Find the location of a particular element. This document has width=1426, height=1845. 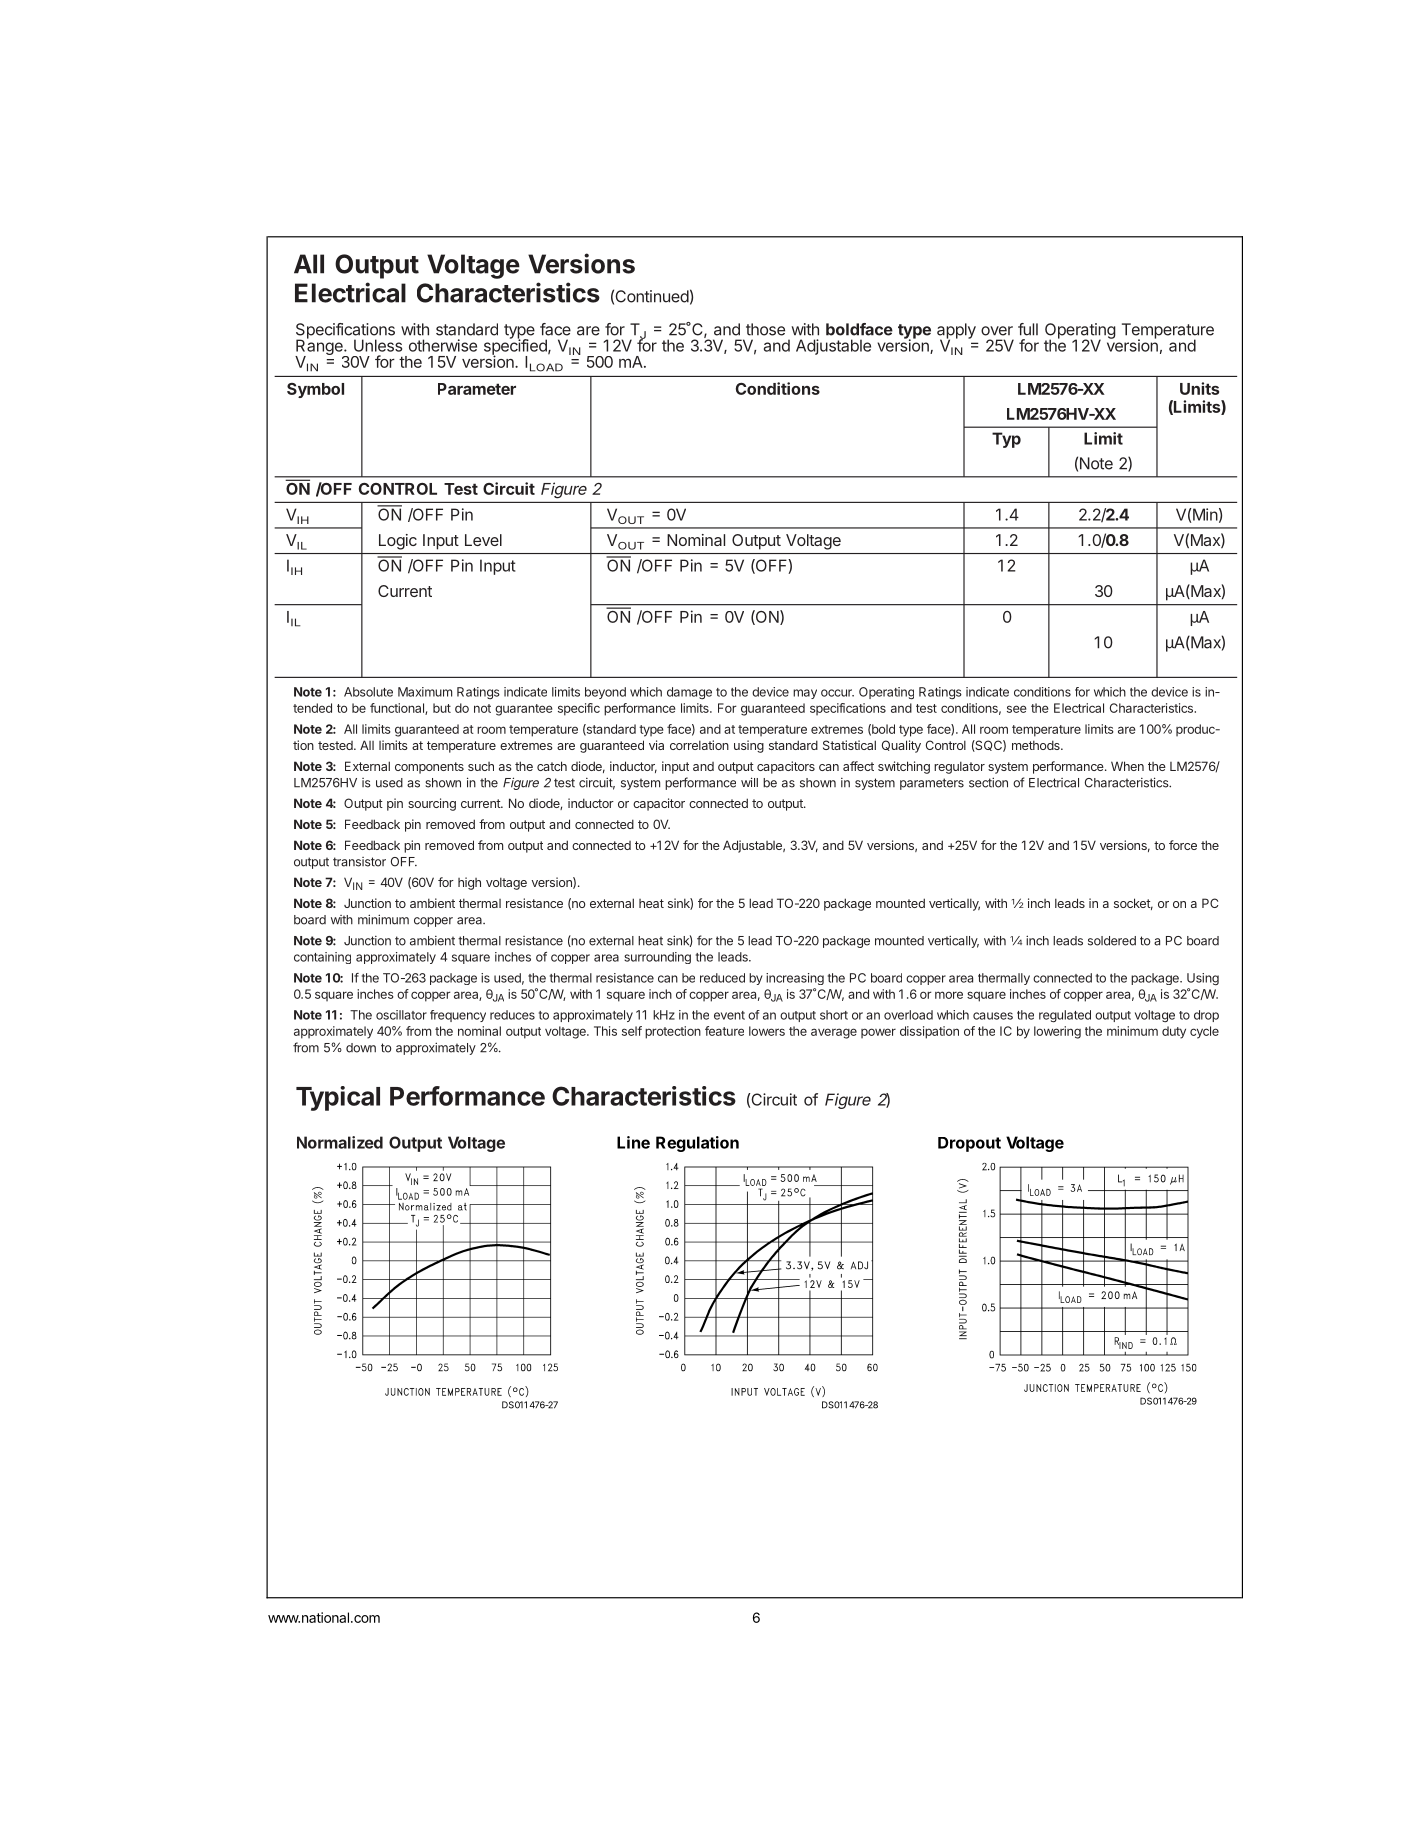

those is located at coordinates (765, 329).
